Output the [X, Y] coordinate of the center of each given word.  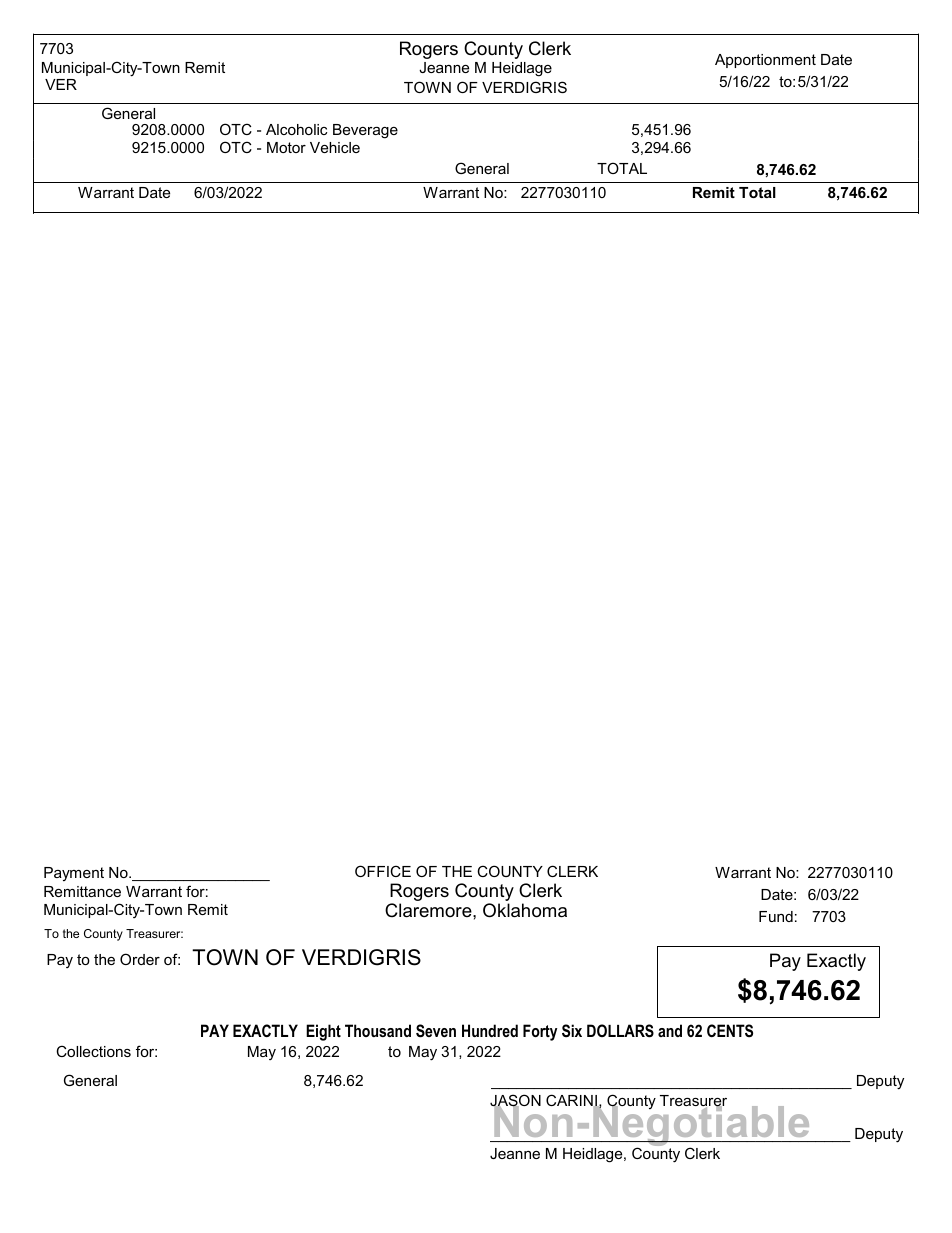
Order [140, 959]
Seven [436, 1031]
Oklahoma [525, 910]
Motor [286, 147]
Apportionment [765, 61]
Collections [93, 1051]
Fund [776, 916]
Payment [74, 874]
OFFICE [383, 871]
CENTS [730, 1031]
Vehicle [335, 147]
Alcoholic [296, 129]
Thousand [378, 1030]
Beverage [365, 131]
